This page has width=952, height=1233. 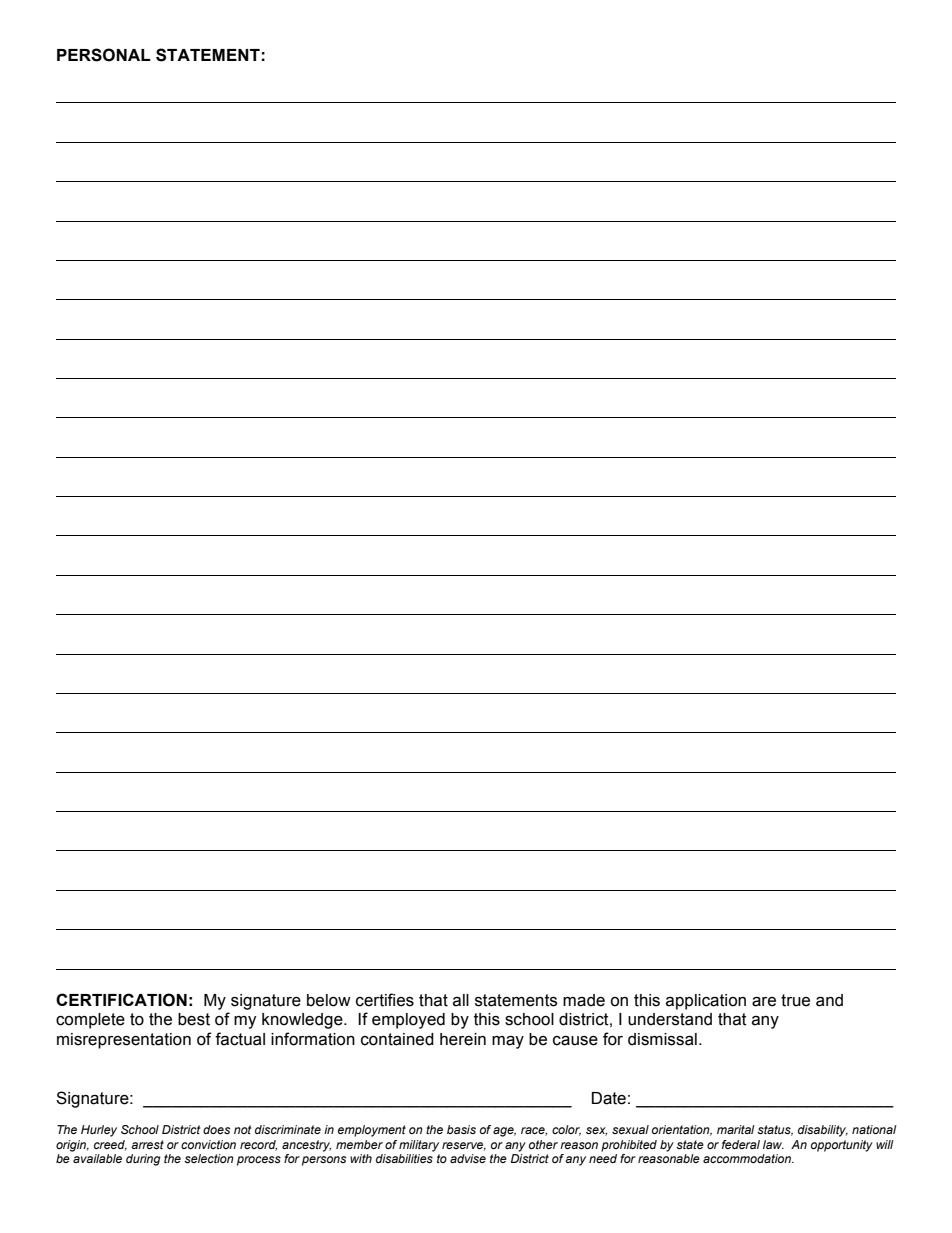 I want to click on true, so click(x=795, y=1000).
